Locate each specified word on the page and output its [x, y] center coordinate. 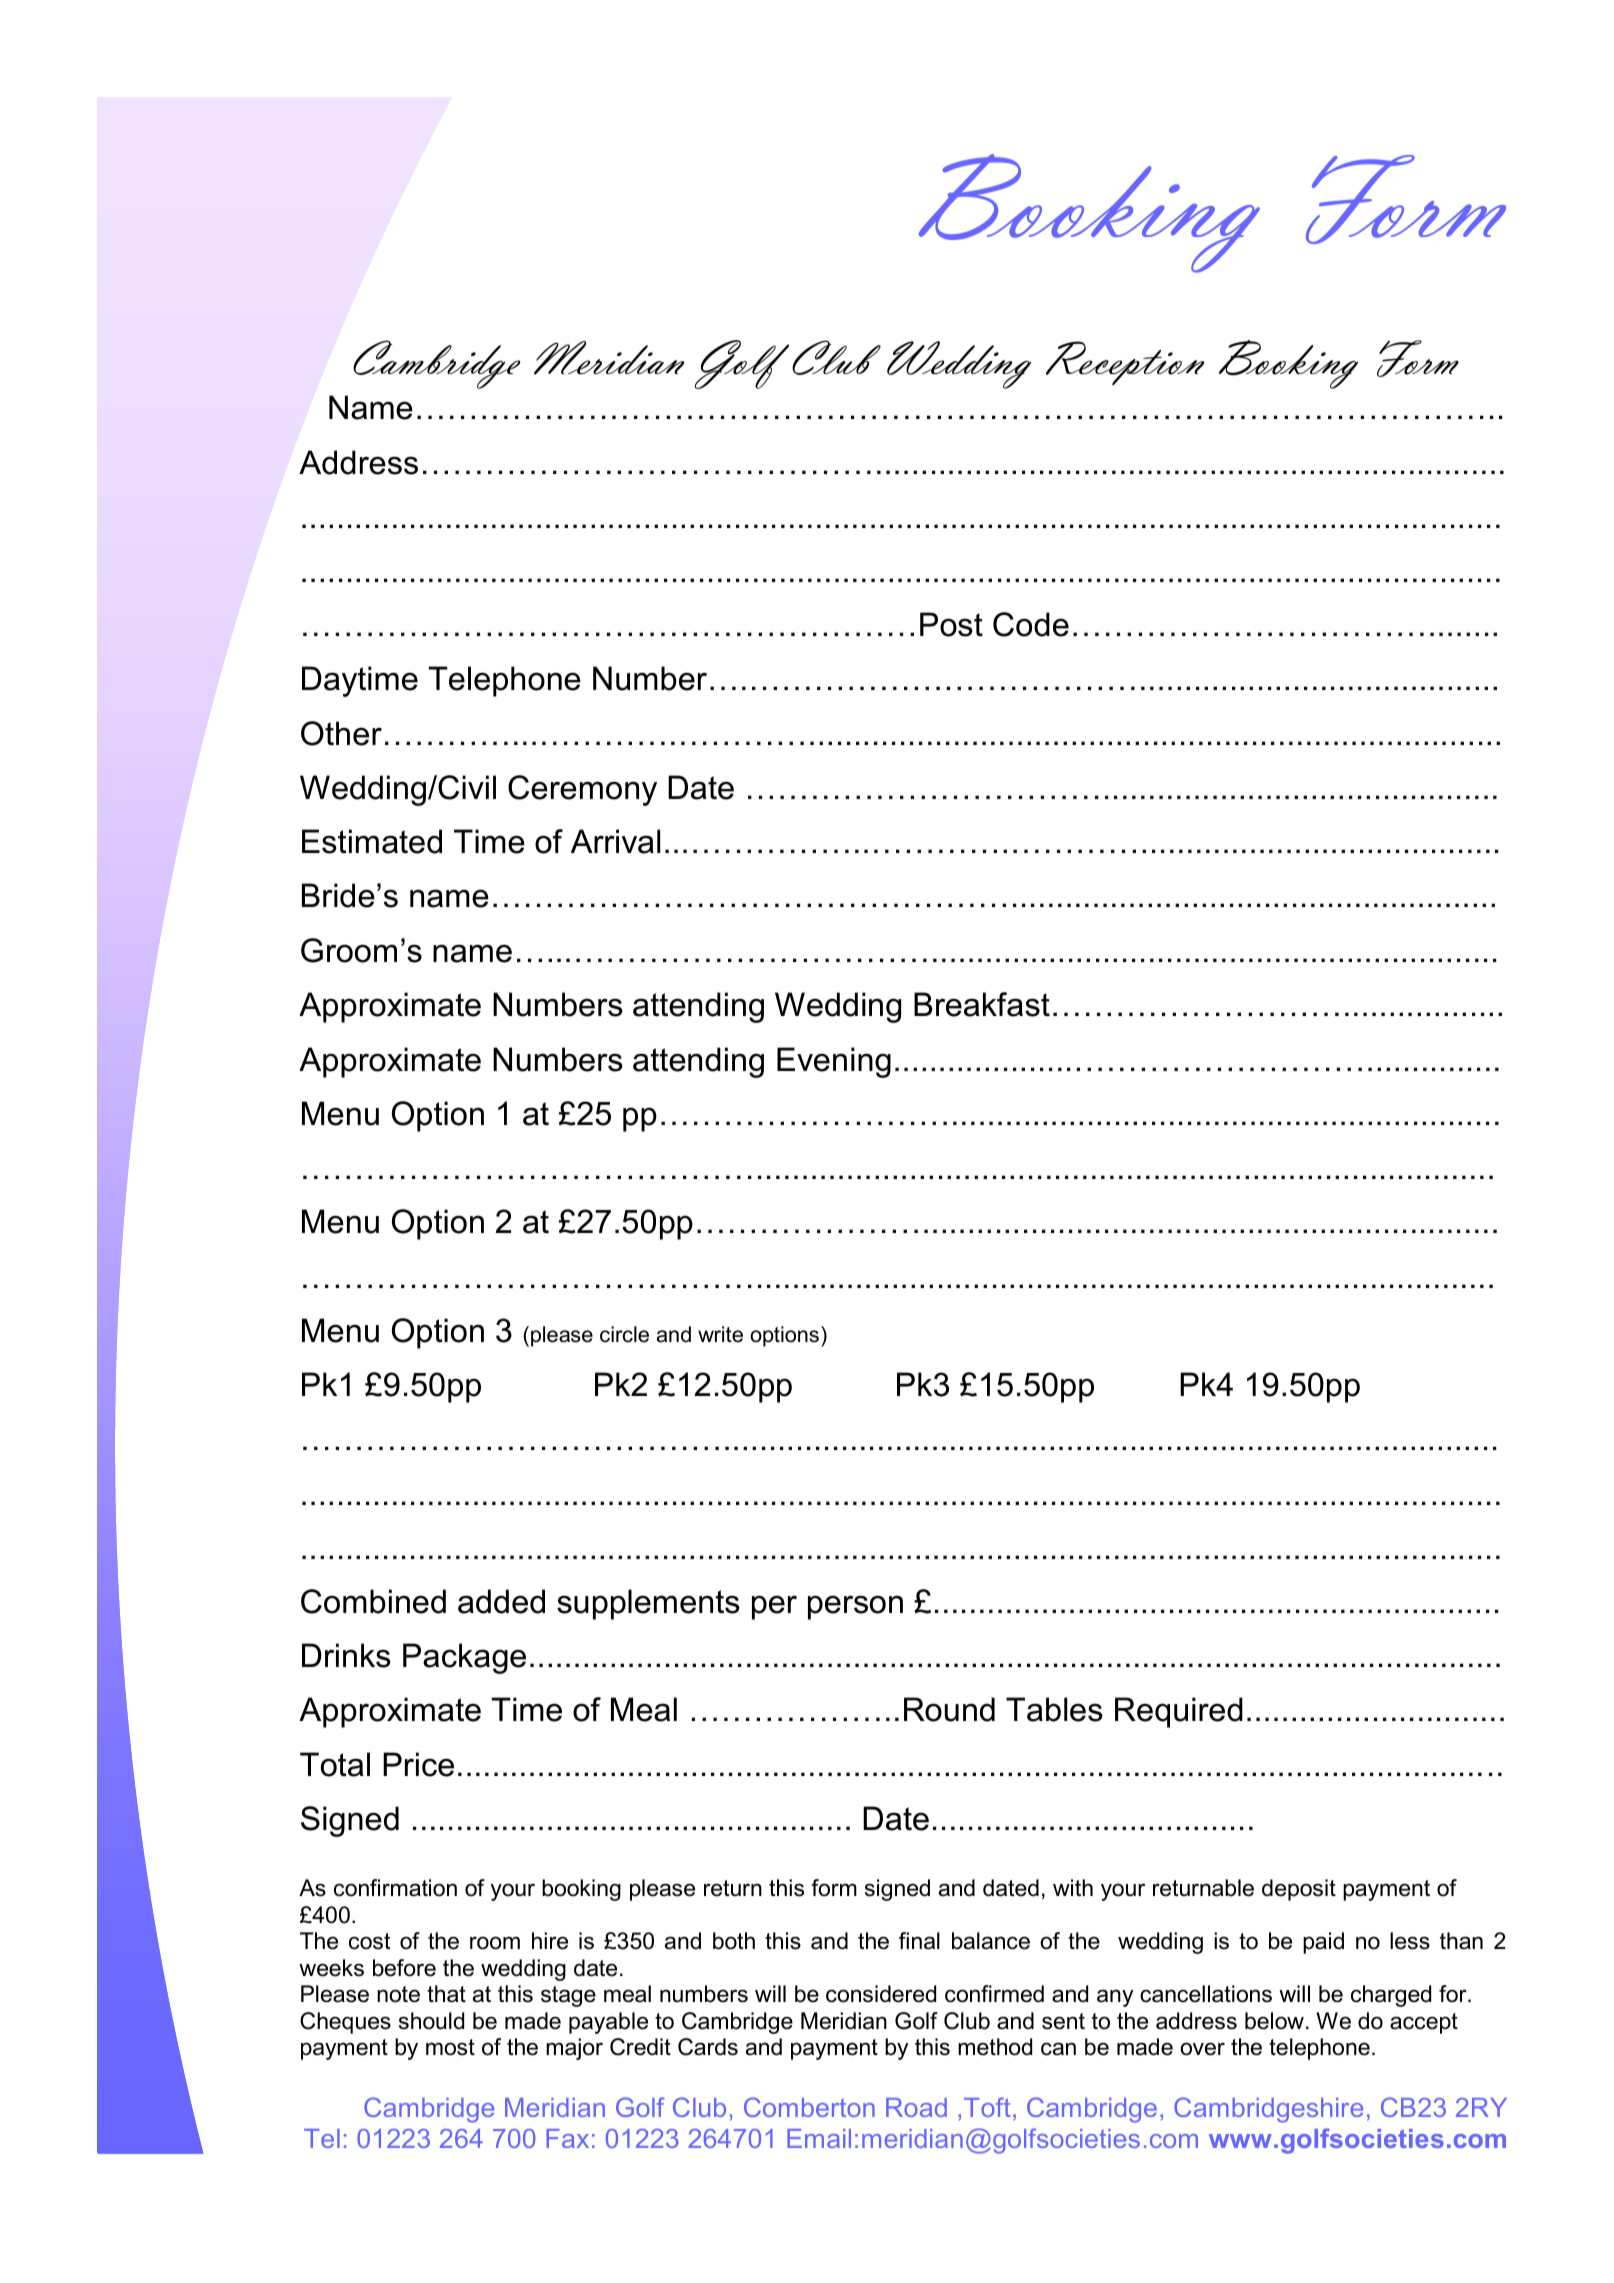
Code [1031, 624]
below [1274, 2021]
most [450, 2047]
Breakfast [982, 1004]
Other [341, 733]
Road [916, 2107]
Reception [1125, 363]
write [720, 1334]
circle [624, 1334]
